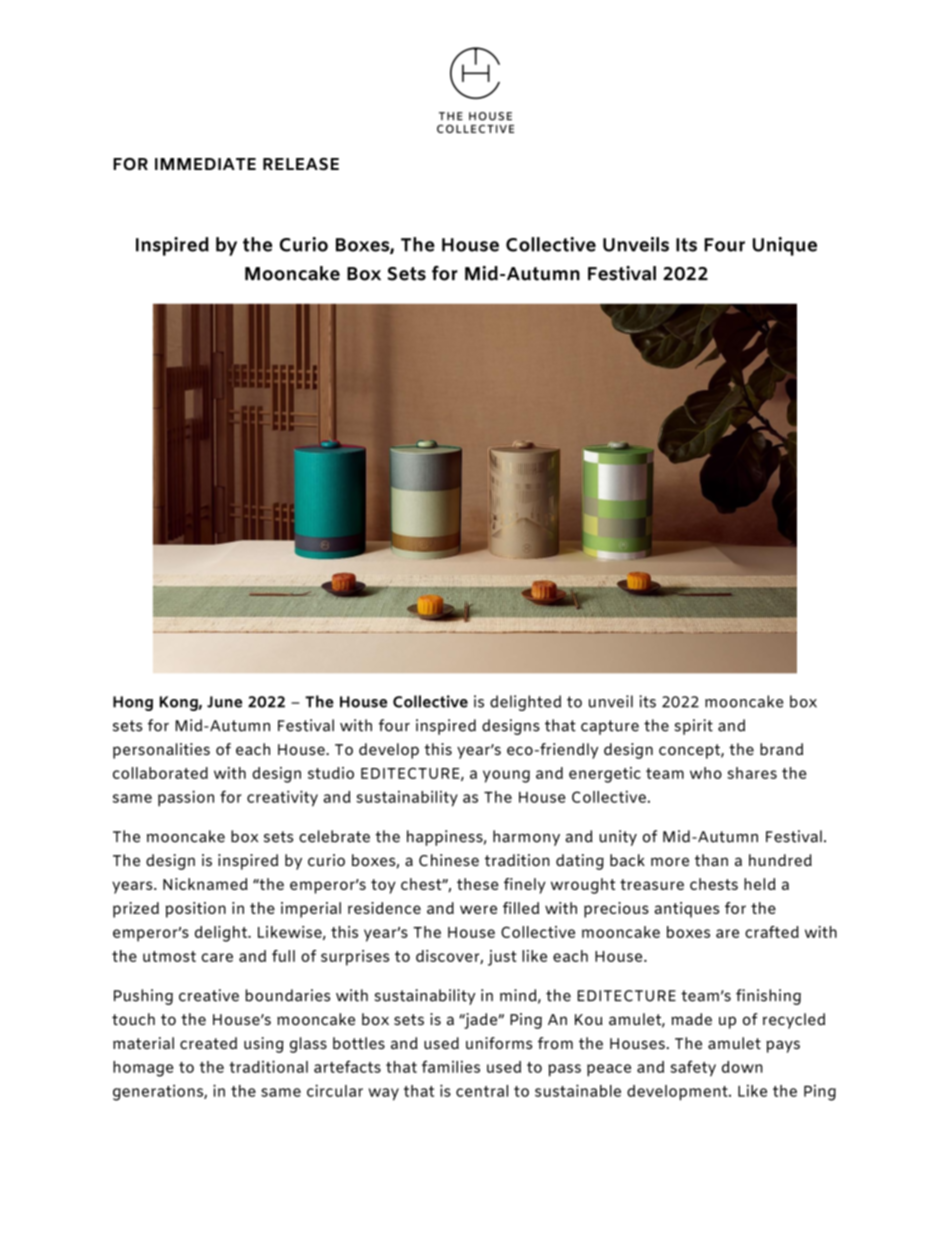  Describe the element at coordinates (781, 749) in the screenshot. I see `brand` at that location.
